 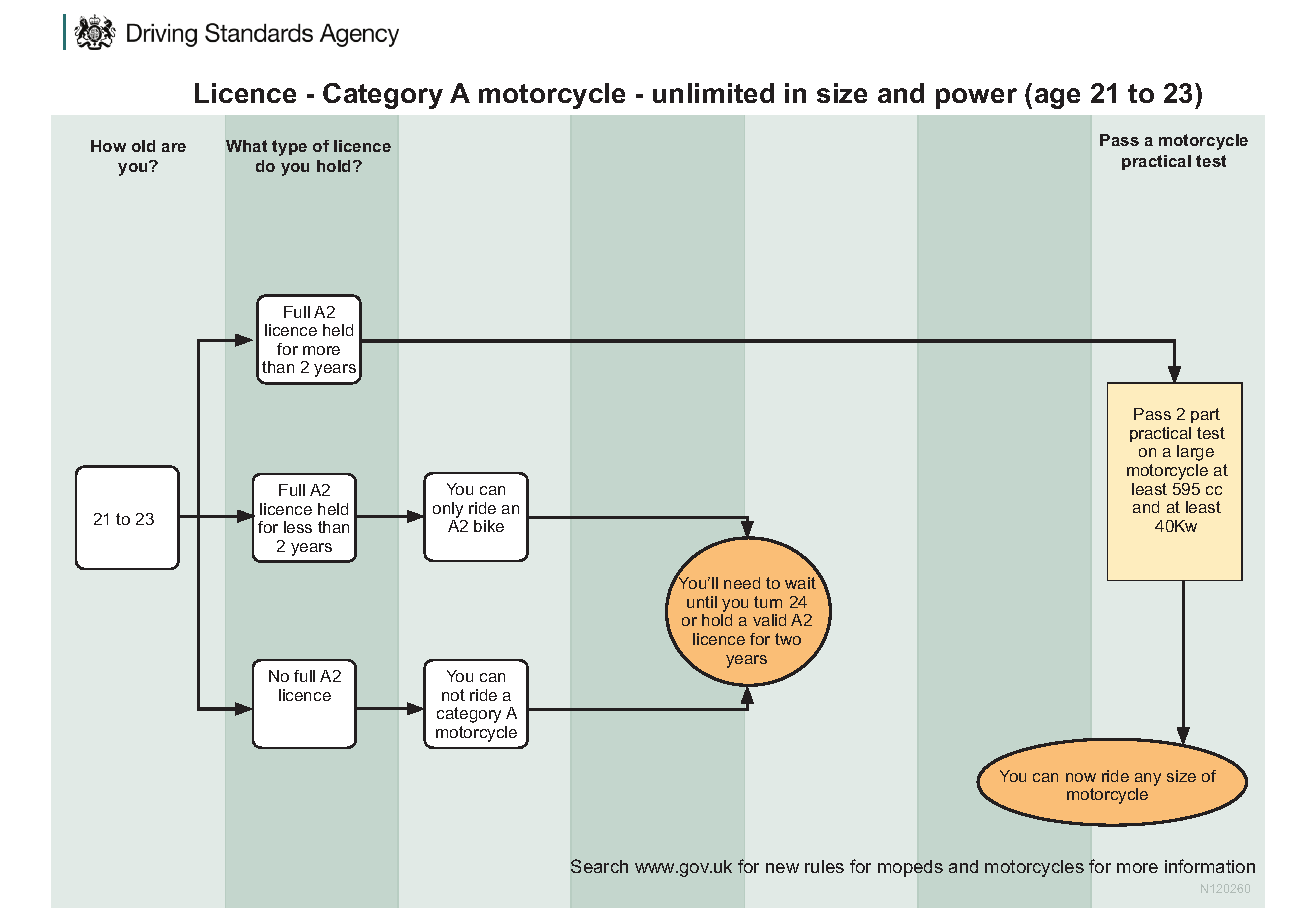 What do you see at coordinates (298, 527) in the image?
I see `less` at bounding box center [298, 527].
